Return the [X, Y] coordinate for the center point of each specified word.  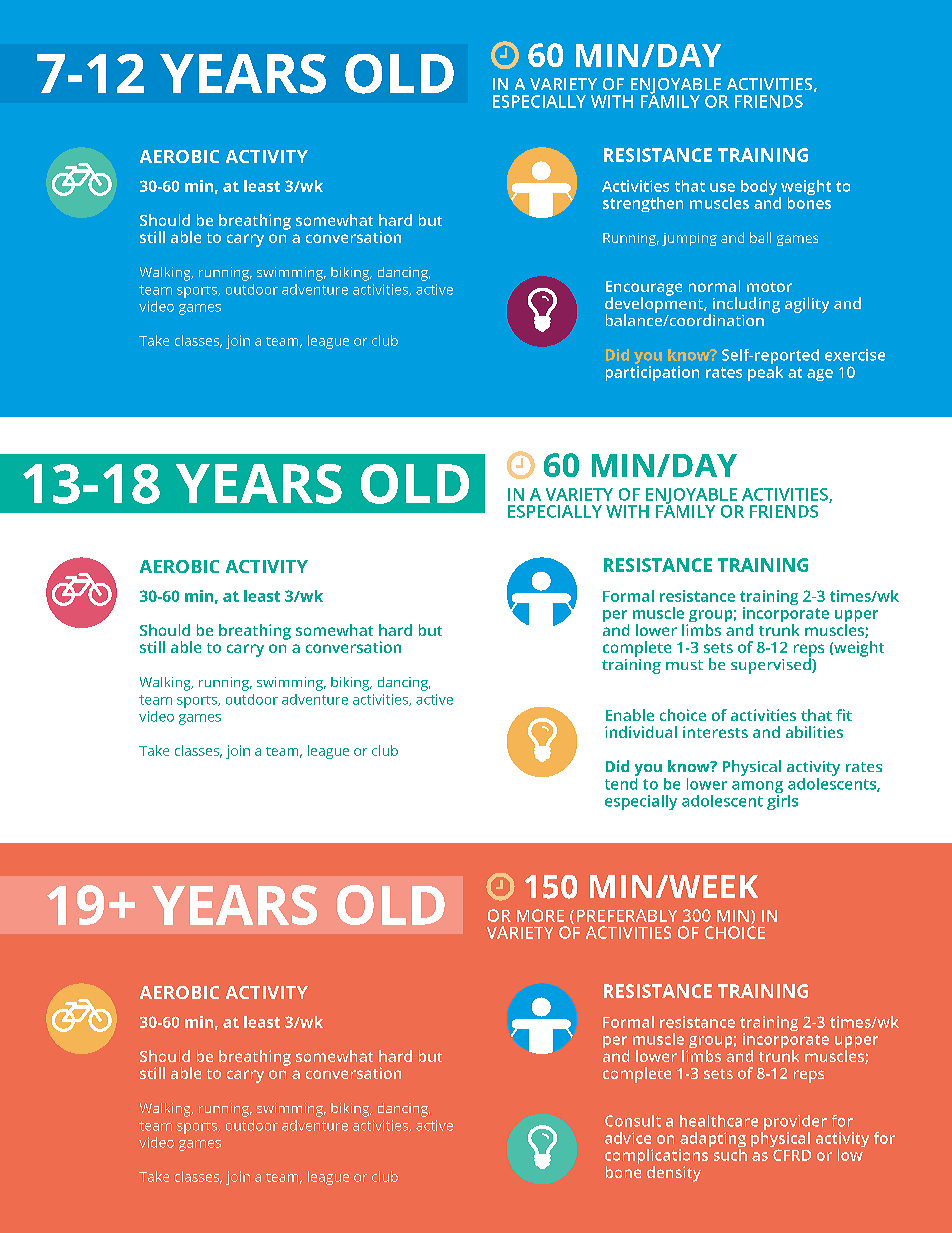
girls [782, 801]
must [684, 665]
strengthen [643, 204]
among [757, 788]
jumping [689, 239]
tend [621, 782]
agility [807, 305]
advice [628, 1138]
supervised [772, 665]
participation [652, 373]
